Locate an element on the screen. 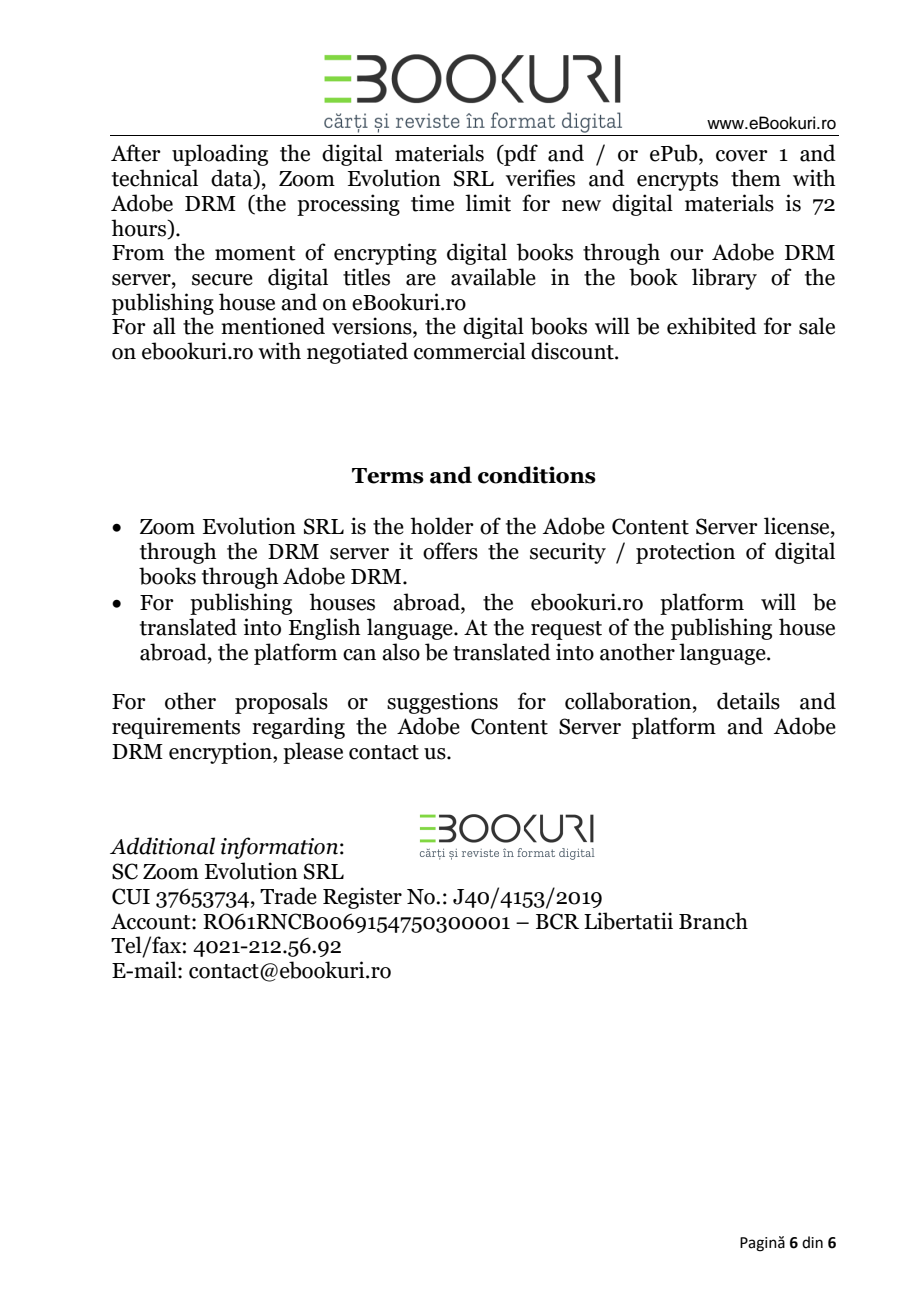  them is located at coordinates (756, 178).
